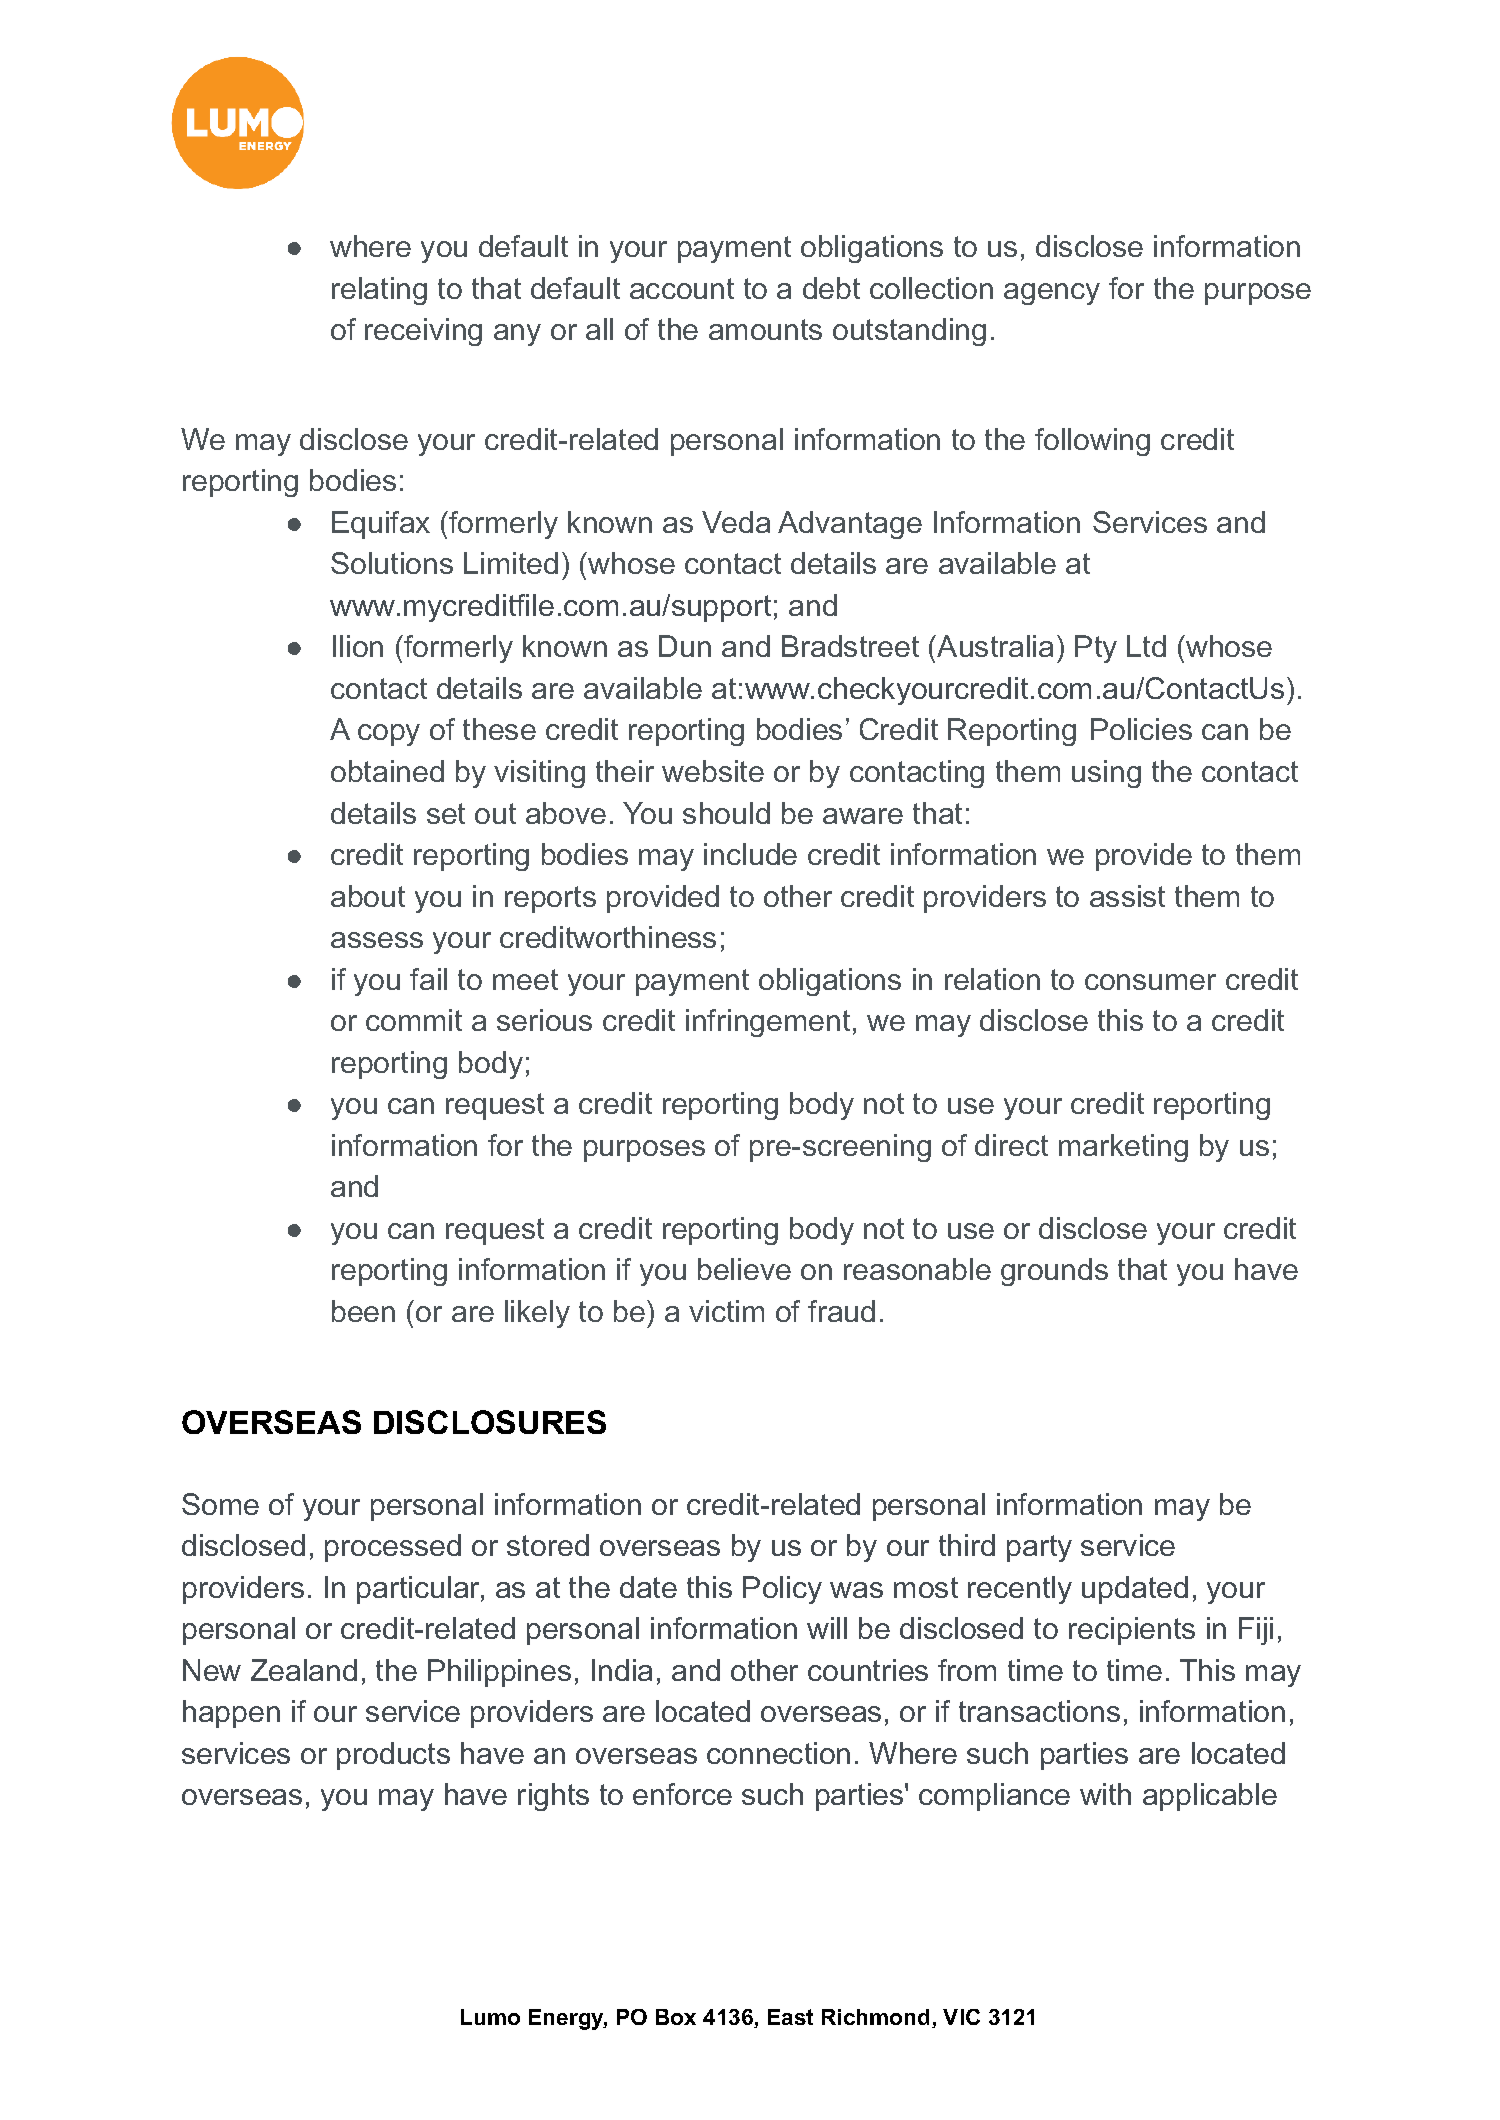 The image size is (1500, 2120). Describe the element at coordinates (1127, 896) in the page. I see `assist` at that location.
